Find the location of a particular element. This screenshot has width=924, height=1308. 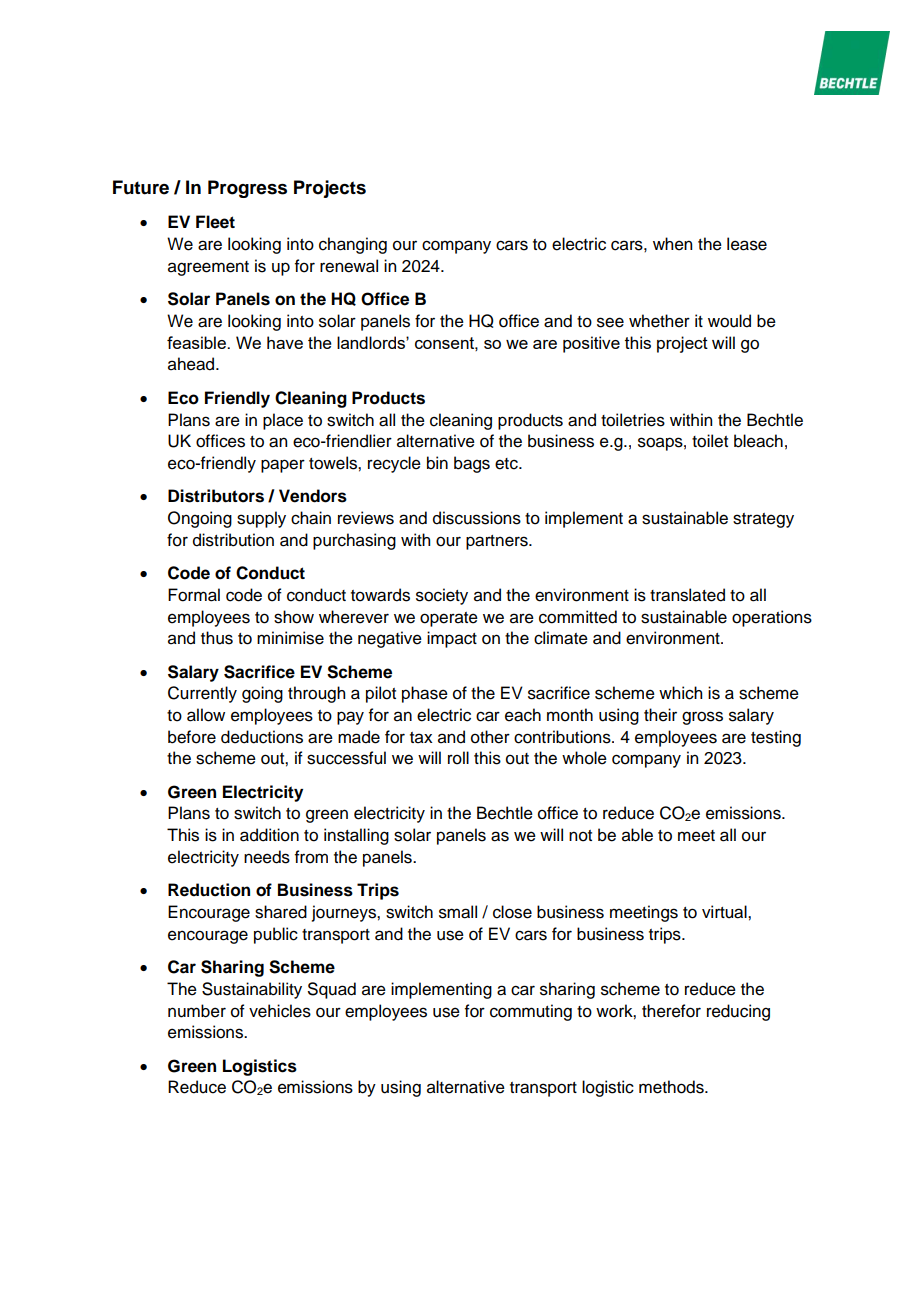

number is located at coordinates (197, 1011).
